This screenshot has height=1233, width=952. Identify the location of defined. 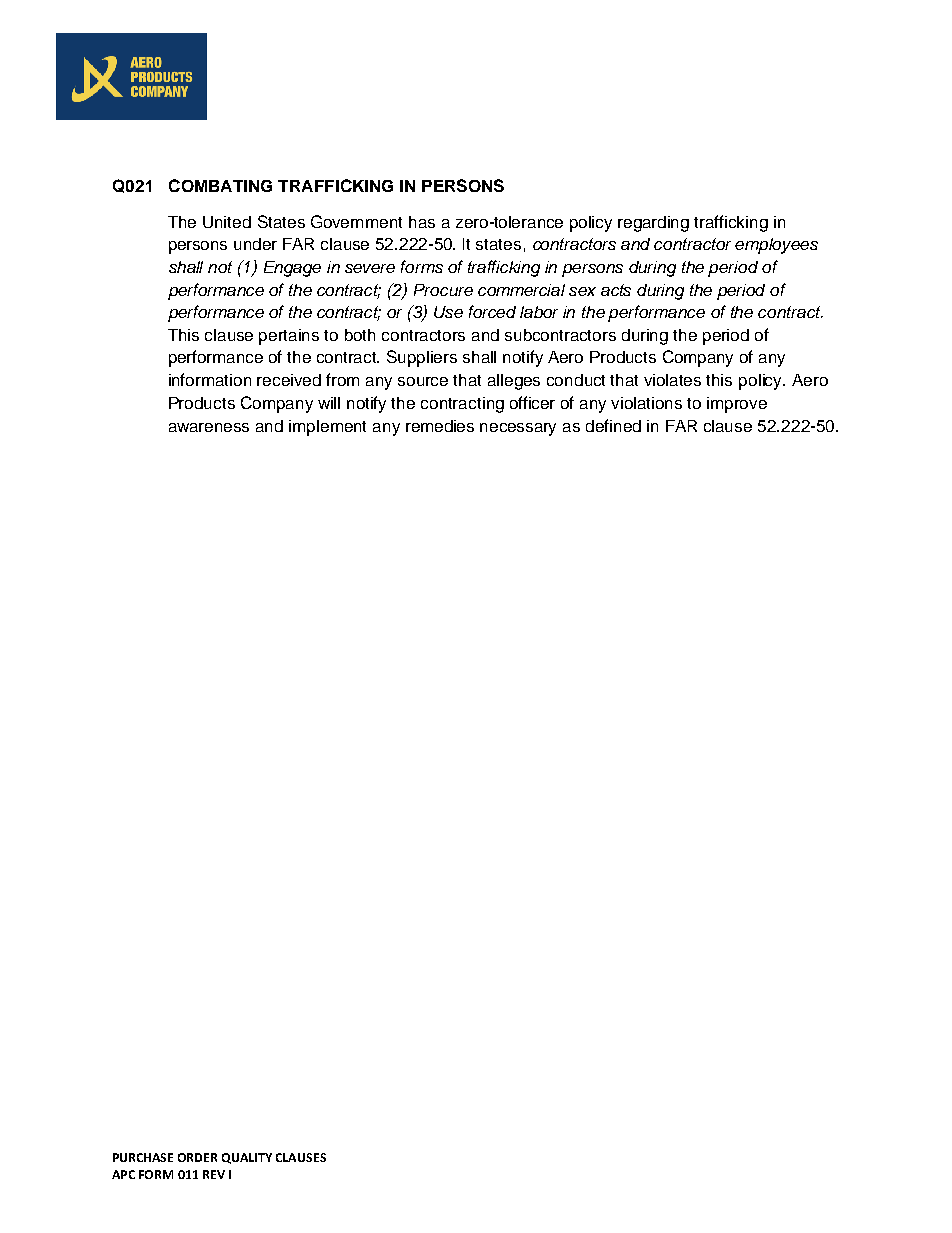
(613, 425).
